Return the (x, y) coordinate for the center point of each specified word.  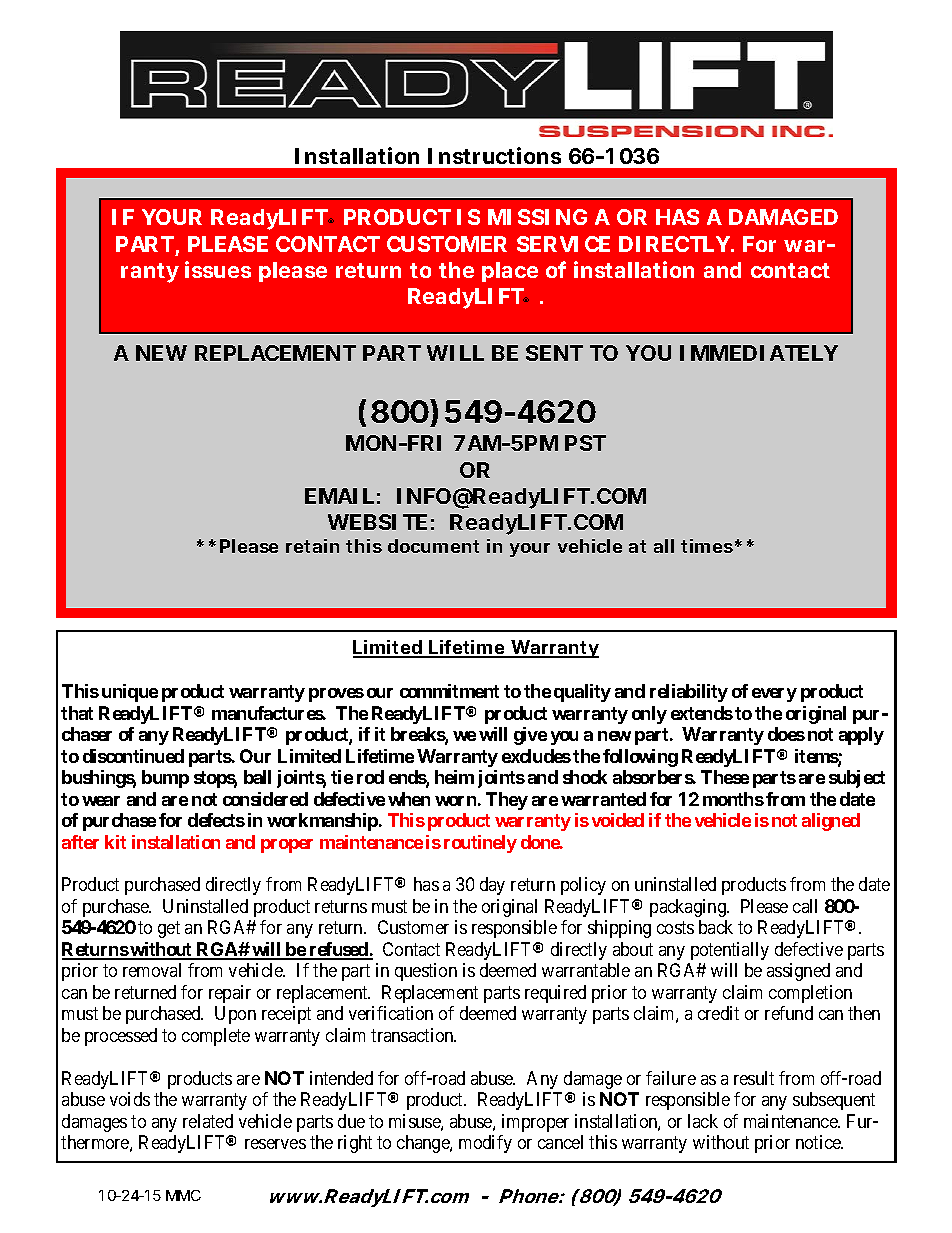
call (805, 906)
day (492, 886)
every (774, 695)
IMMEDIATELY (758, 353)
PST (585, 443)
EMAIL (339, 496)
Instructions (494, 155)
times (707, 546)
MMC (183, 1195)
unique (130, 693)
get (169, 930)
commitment (449, 691)
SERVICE (563, 244)
